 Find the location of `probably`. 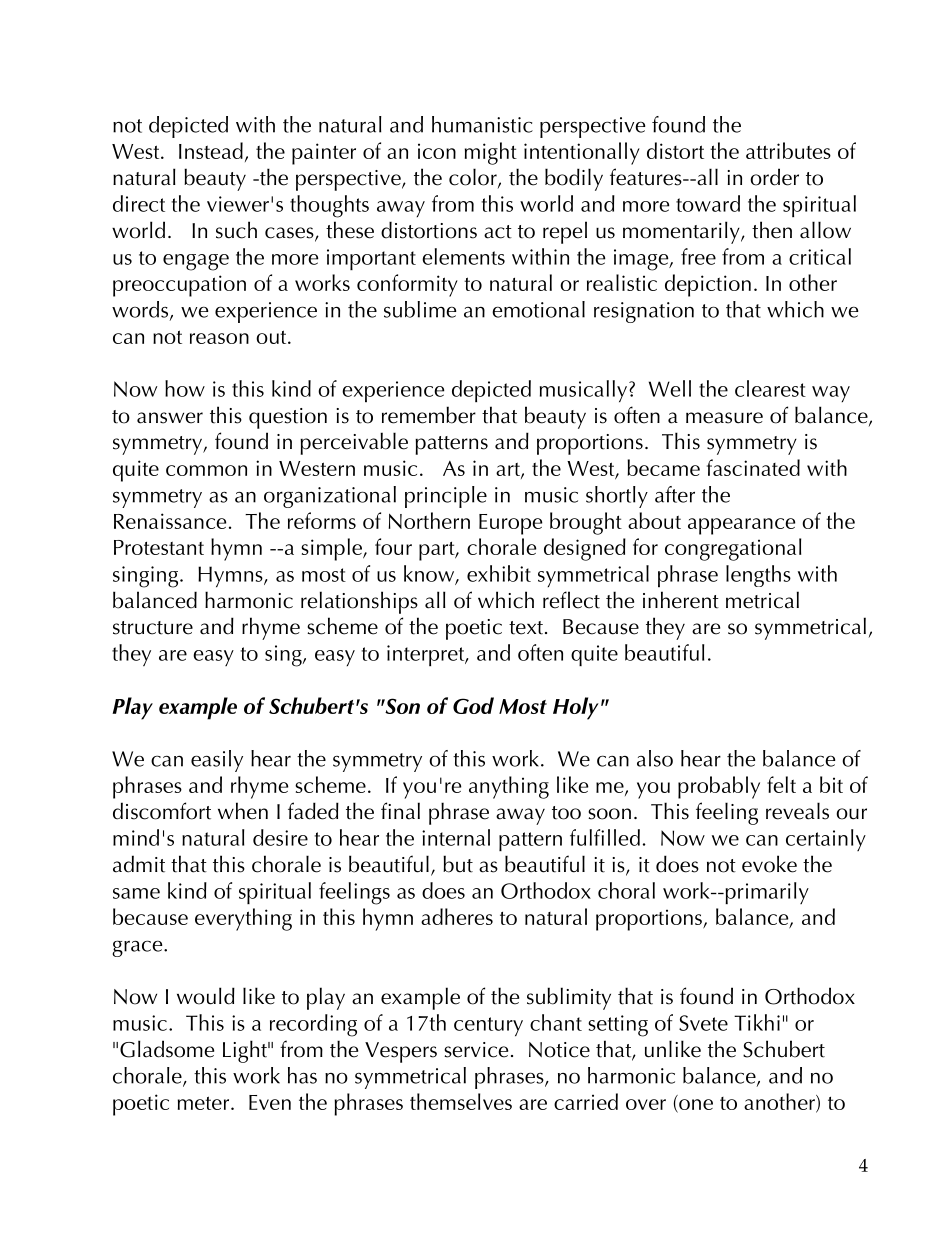

probably is located at coordinates (719, 787).
